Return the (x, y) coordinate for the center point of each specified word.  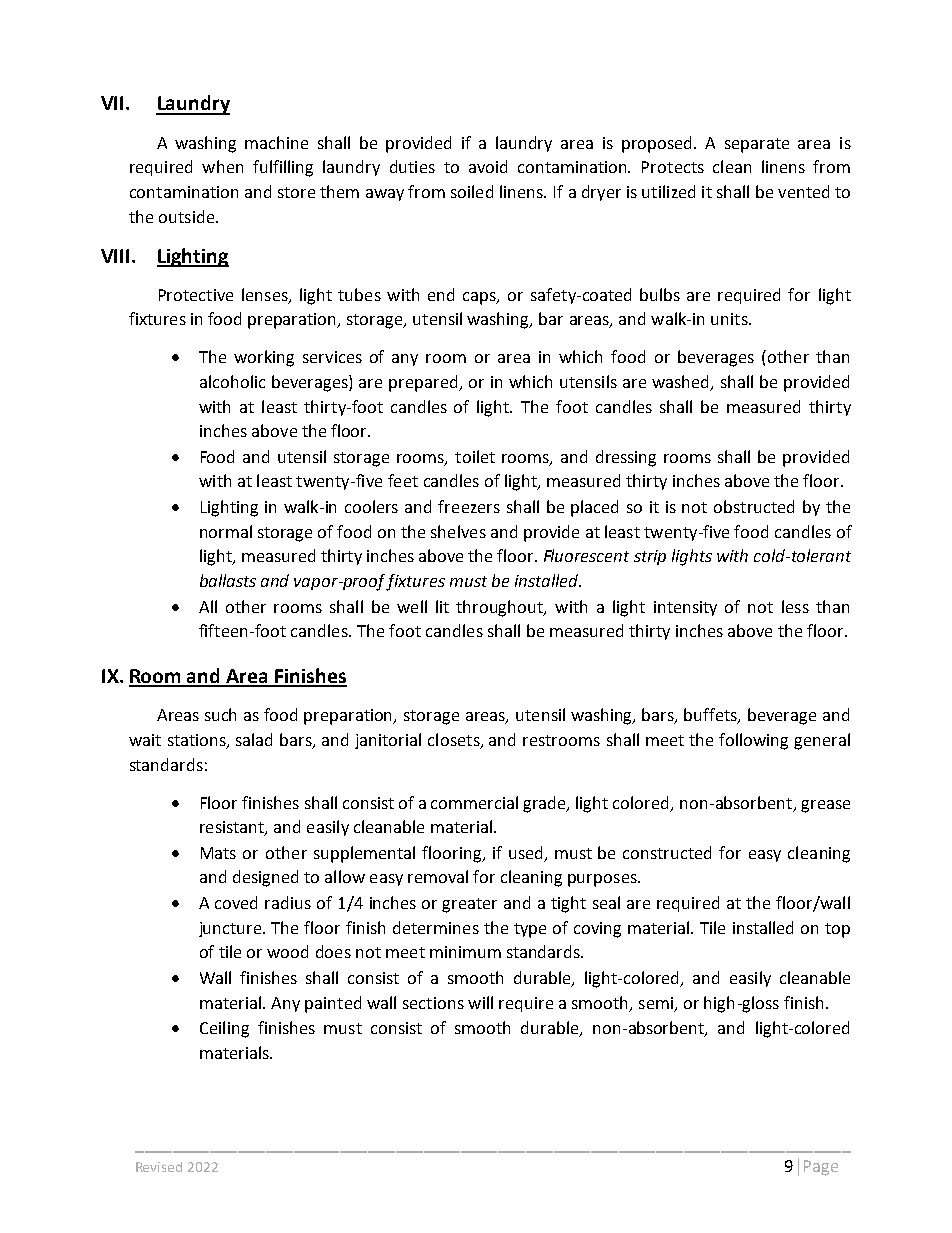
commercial (474, 802)
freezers (469, 506)
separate (757, 145)
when (222, 166)
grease (825, 806)
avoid (488, 166)
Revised (159, 1167)
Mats (218, 853)
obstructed (754, 506)
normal (226, 531)
